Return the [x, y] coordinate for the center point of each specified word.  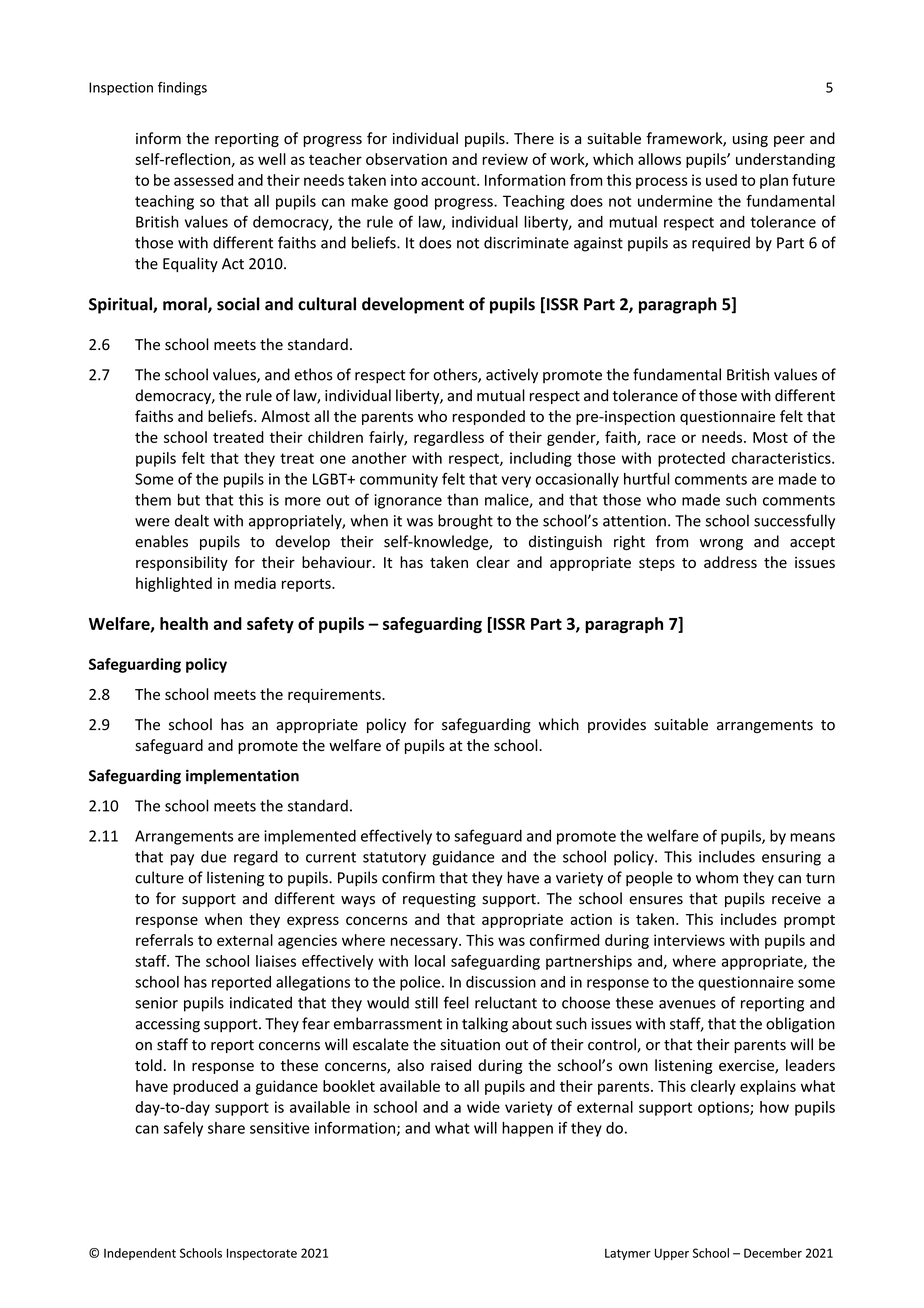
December [773, 1253]
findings [182, 88]
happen [527, 1129]
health [184, 623]
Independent [140, 1254]
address [730, 562]
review [505, 159]
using [750, 140]
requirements [335, 696]
